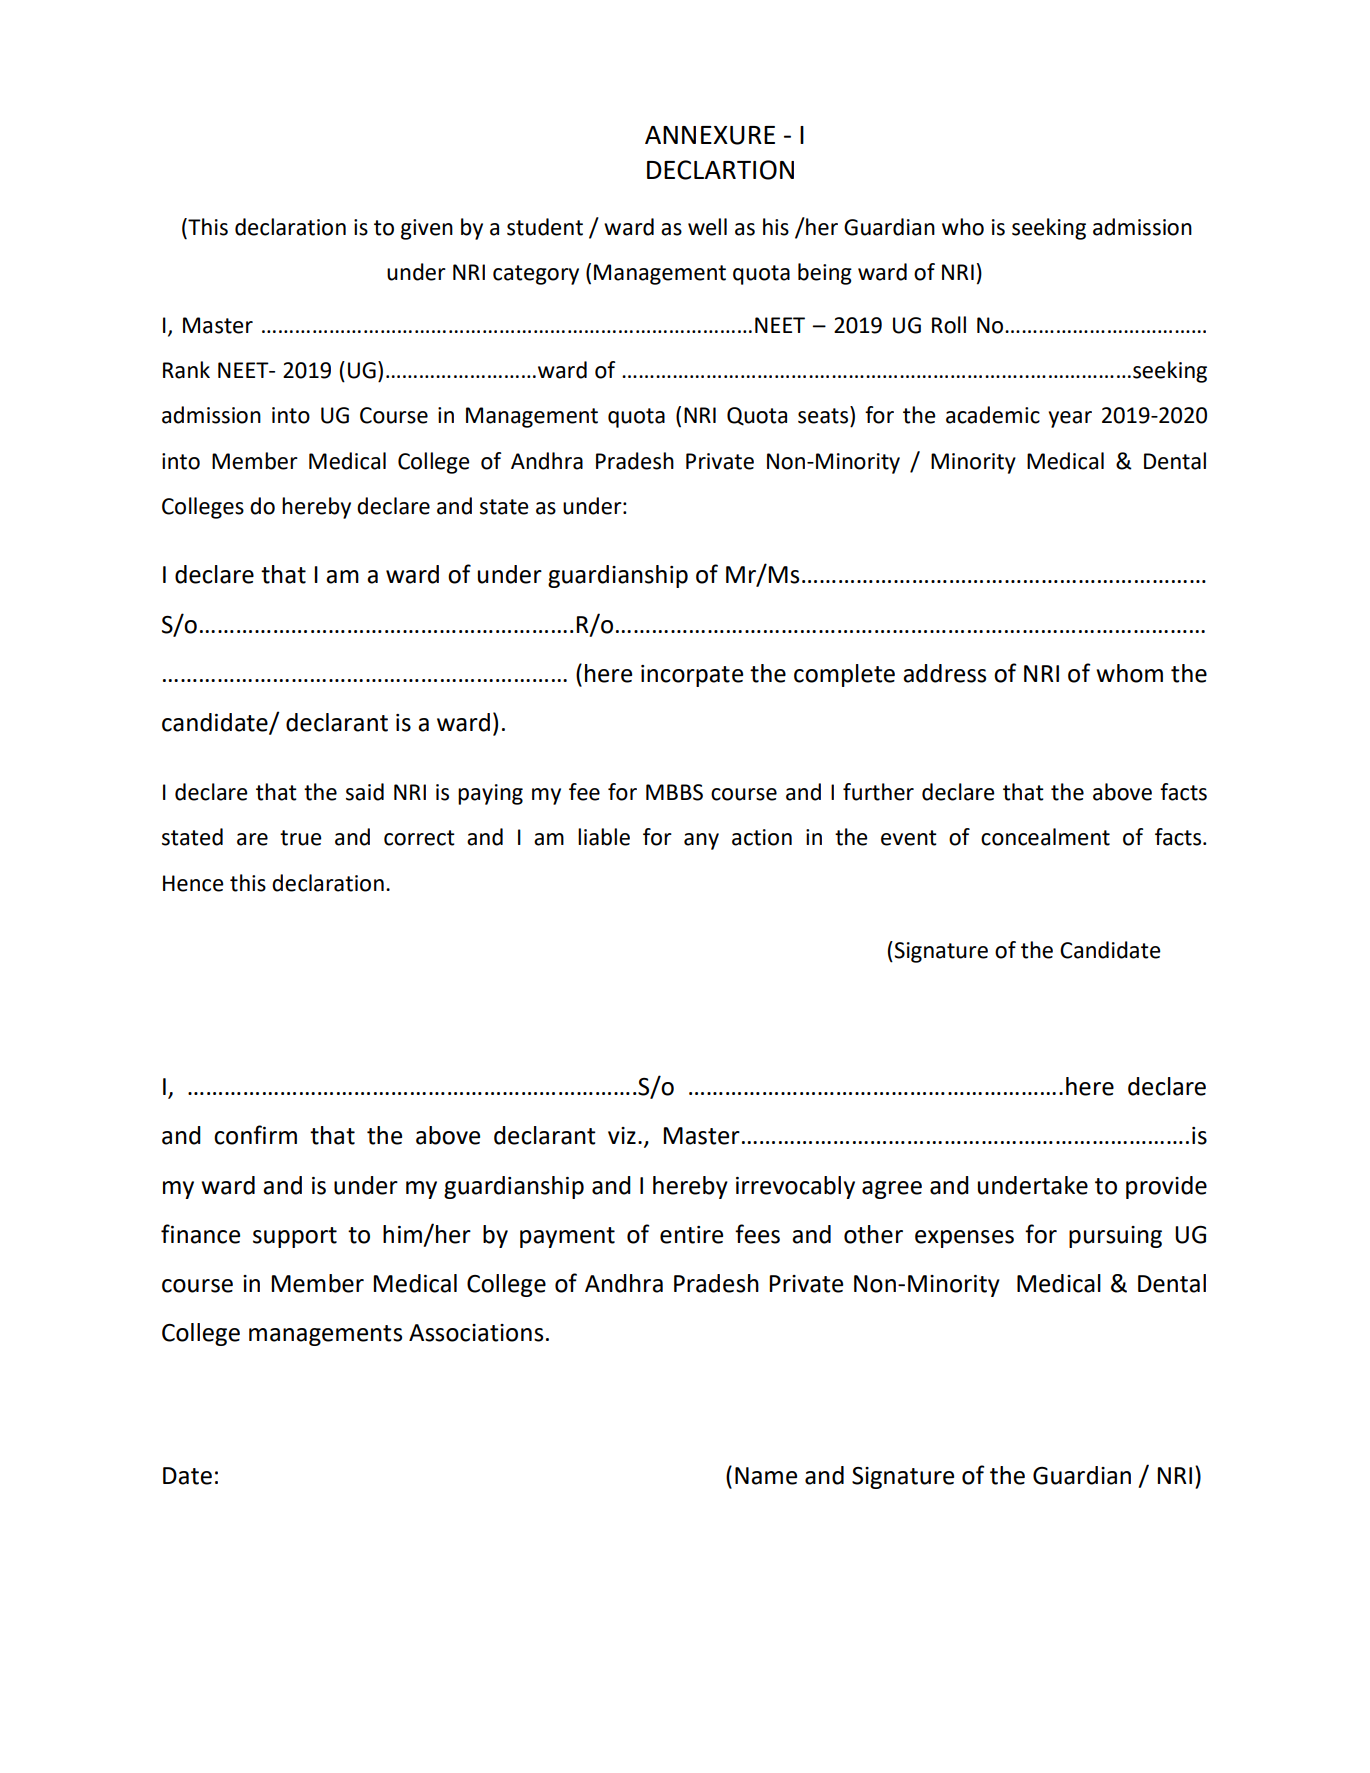  What do you see at coordinates (1045, 837) in the image?
I see `concealment` at bounding box center [1045, 837].
